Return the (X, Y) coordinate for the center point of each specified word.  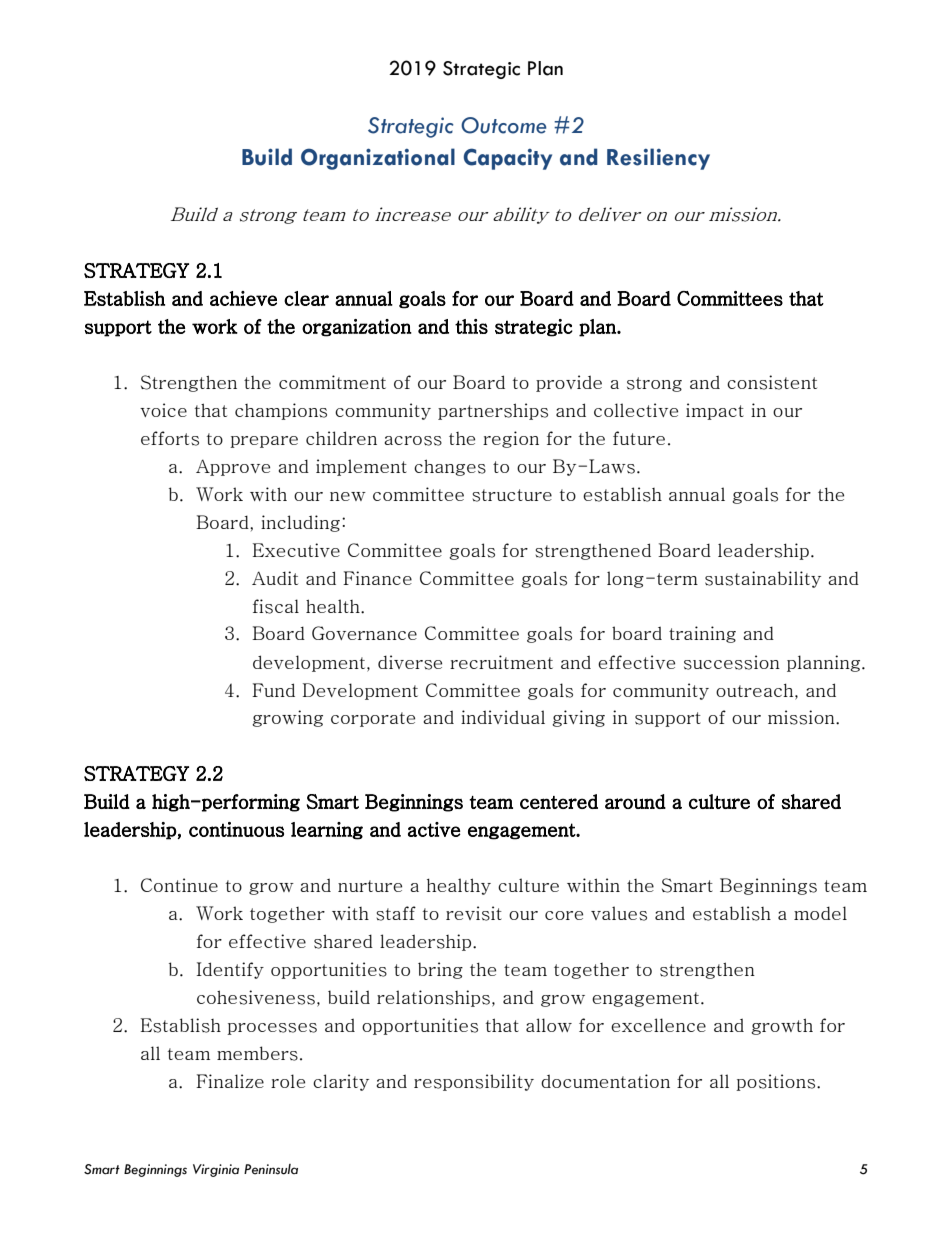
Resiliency (658, 159)
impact (715, 411)
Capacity (508, 159)
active (434, 829)
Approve (233, 467)
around (635, 801)
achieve (243, 298)
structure (512, 495)
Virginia (216, 1170)
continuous (236, 829)
